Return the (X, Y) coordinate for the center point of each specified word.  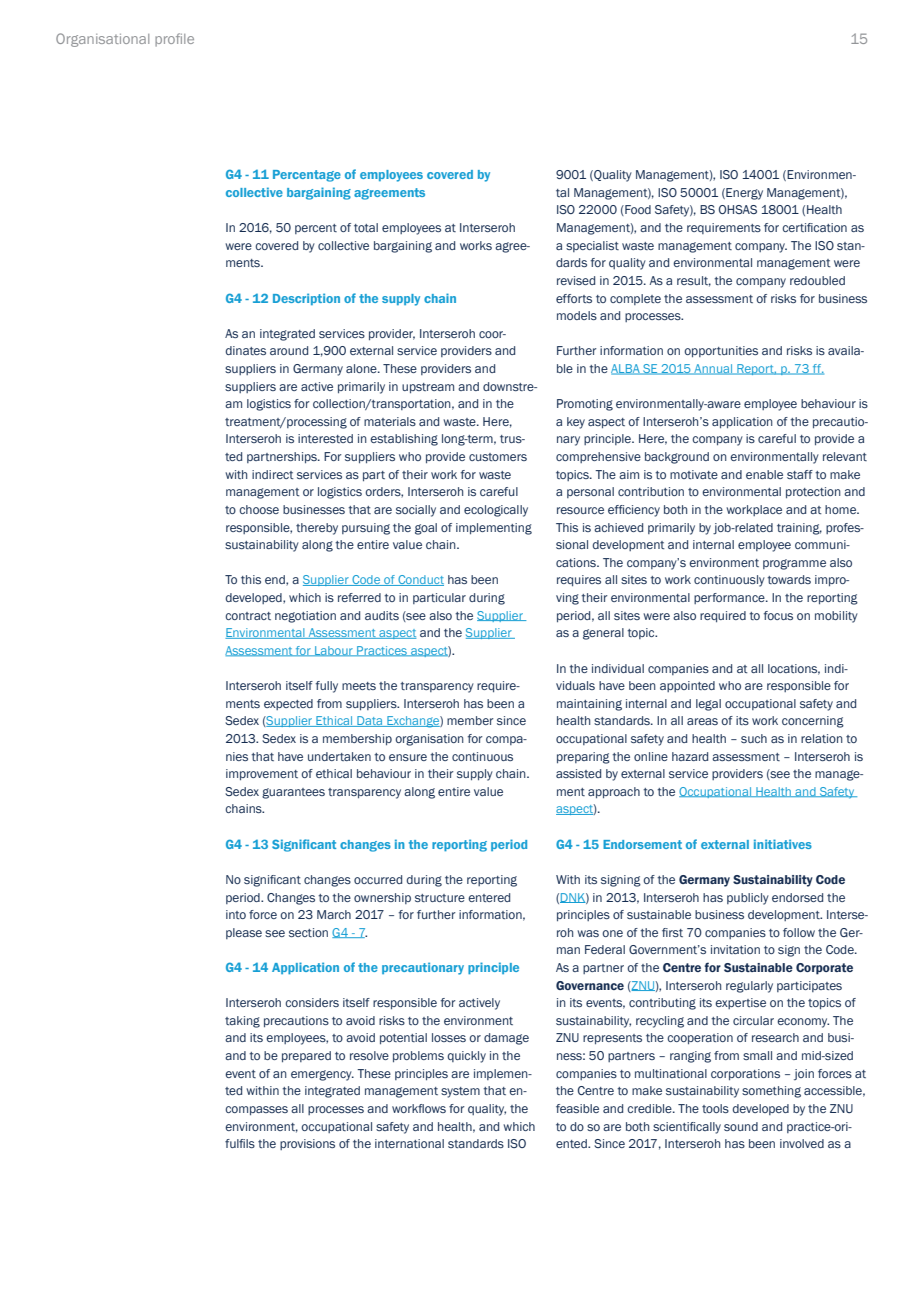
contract (248, 616)
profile (174, 40)
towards (789, 579)
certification (814, 227)
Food (637, 210)
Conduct (420, 580)
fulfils (240, 1143)
